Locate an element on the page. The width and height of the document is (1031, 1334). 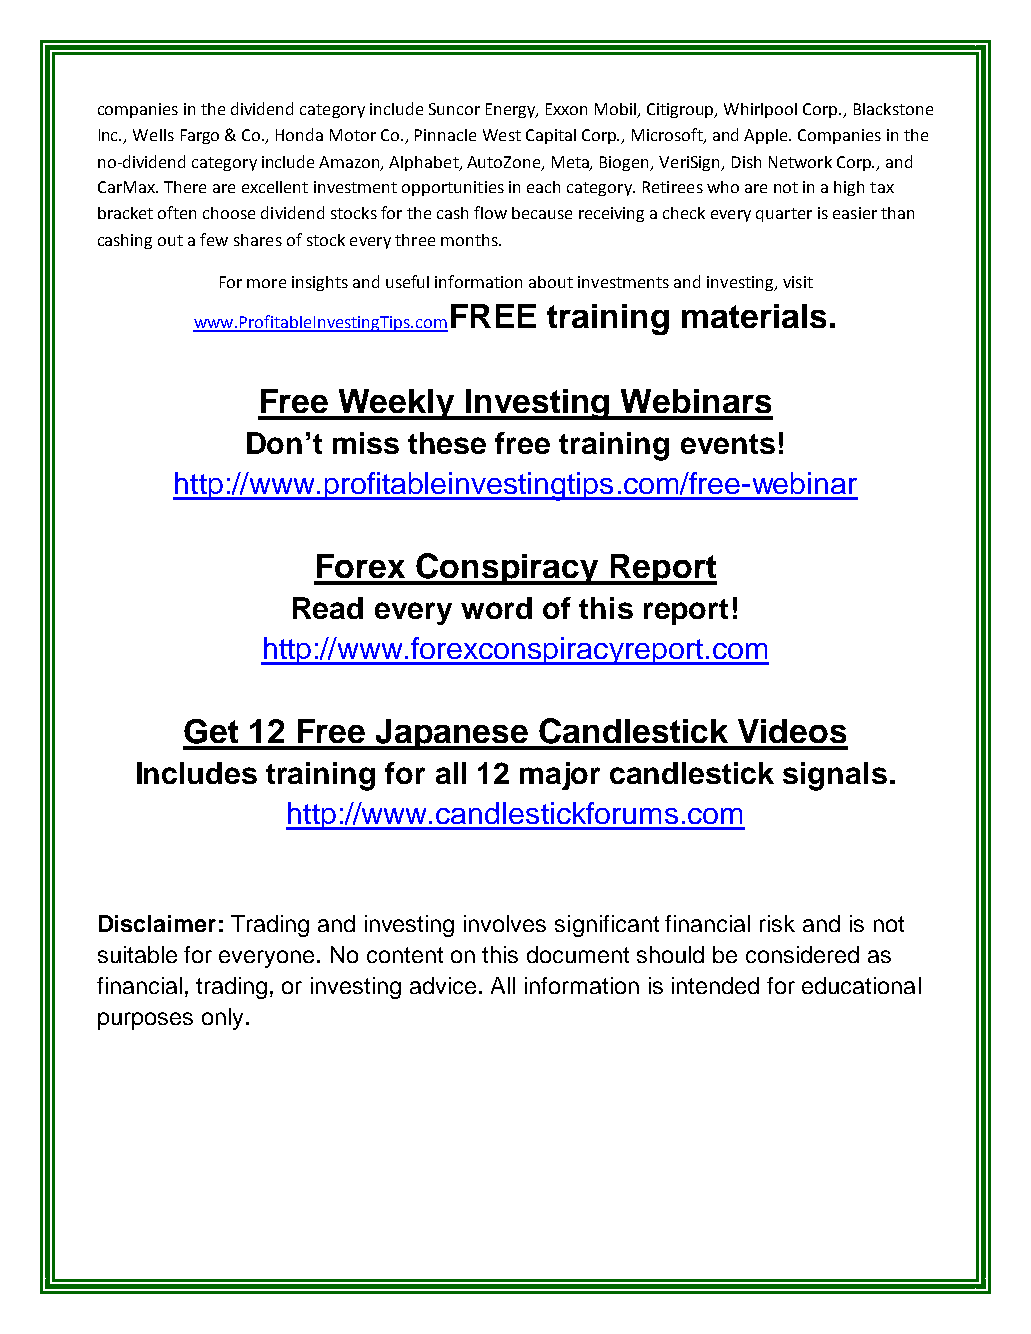
events is located at coordinates (728, 444).
